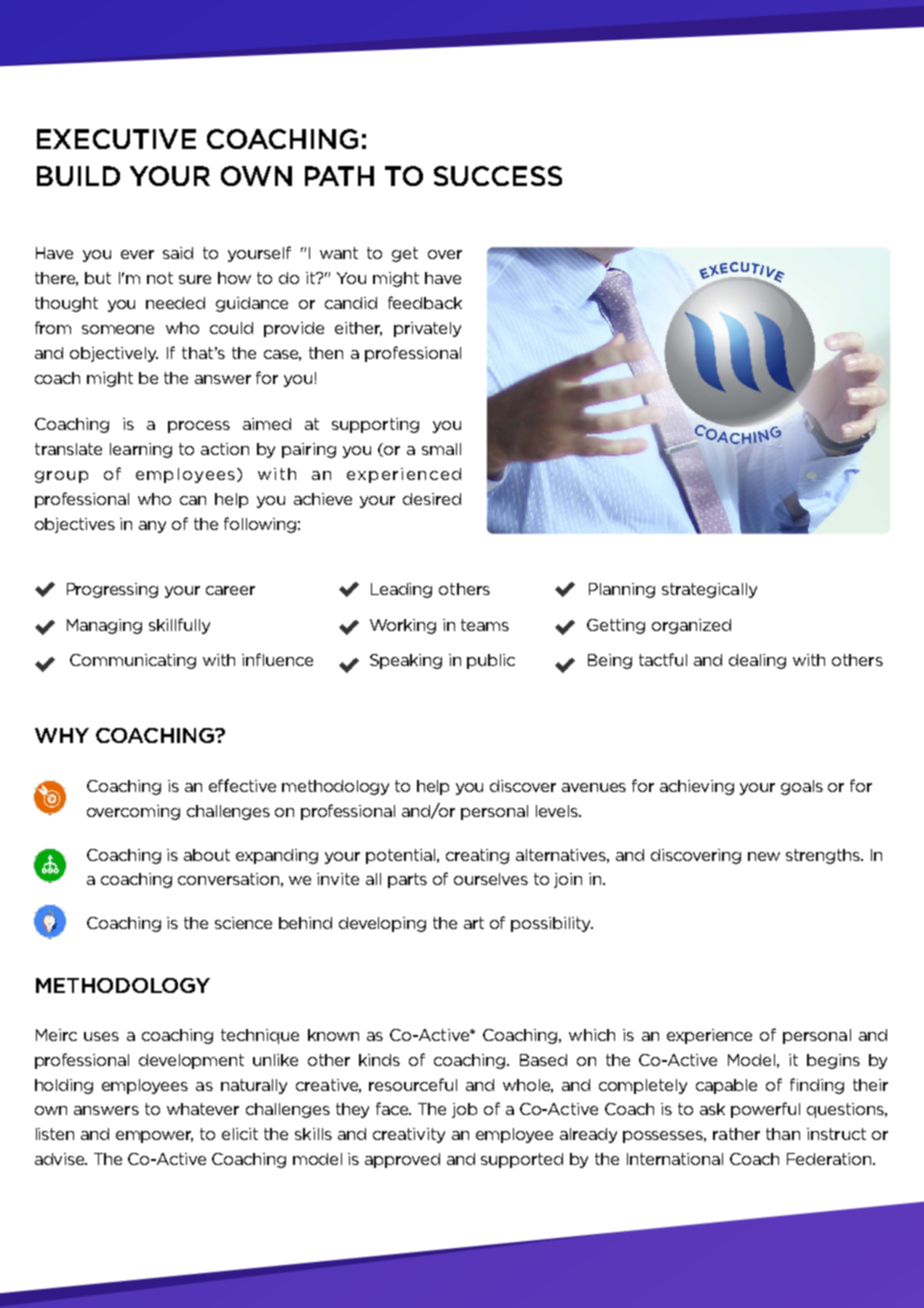  Describe the element at coordinates (498, 176) in the screenshot. I see `SUCCESS` at that location.
